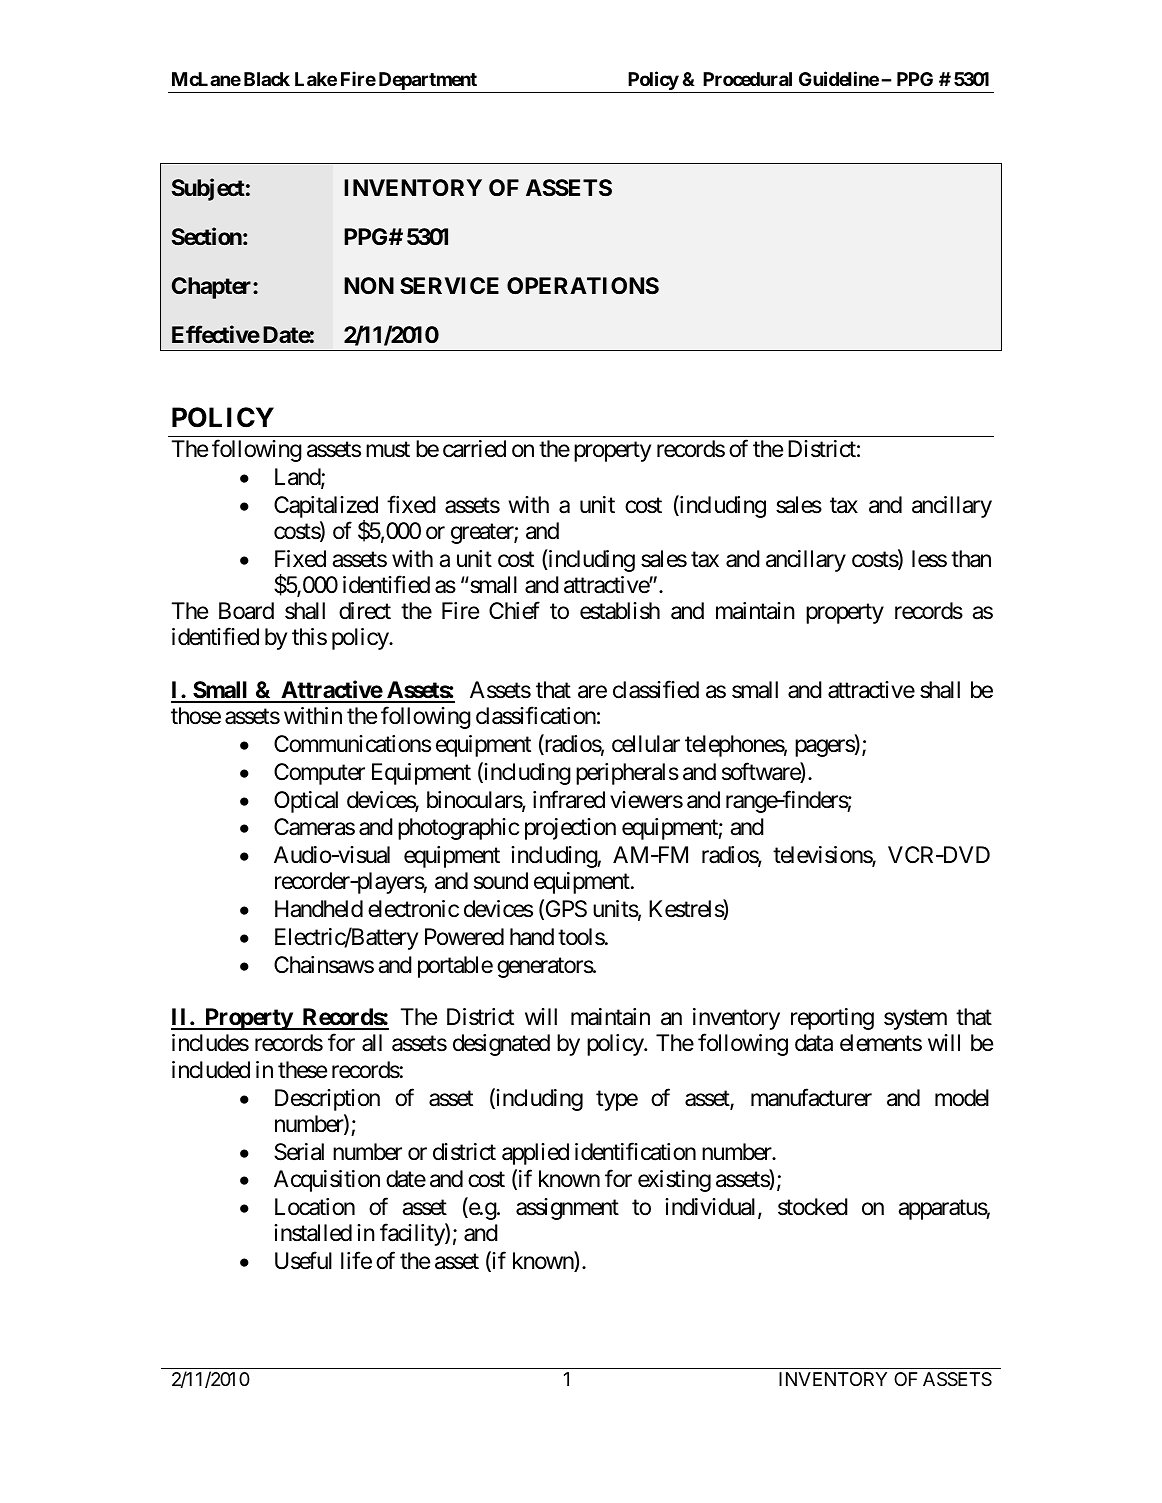  What do you see at coordinates (813, 1207) in the screenshot?
I see `stocked` at bounding box center [813, 1207].
